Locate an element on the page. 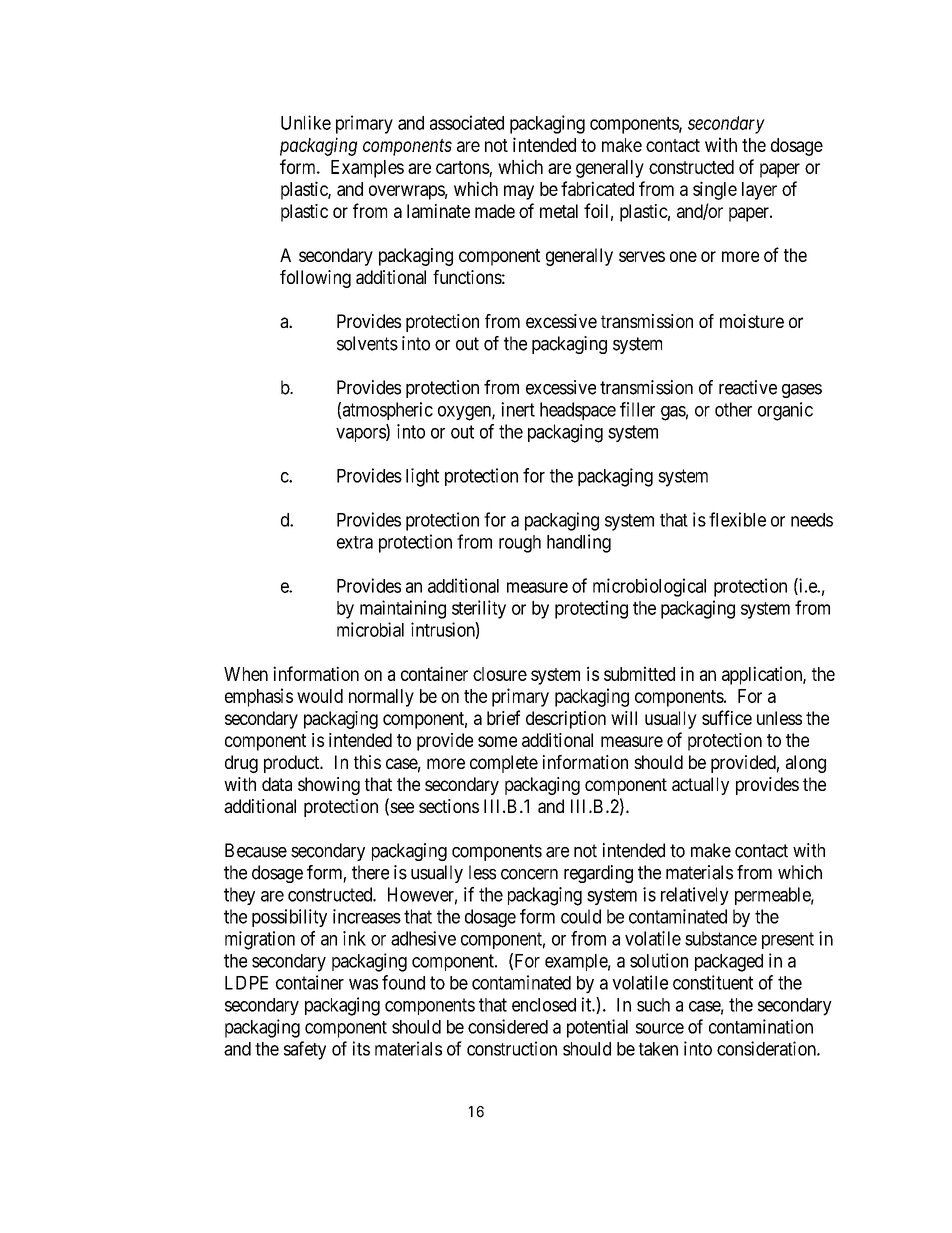 The image size is (952, 1233). Unlike is located at coordinates (306, 122).
